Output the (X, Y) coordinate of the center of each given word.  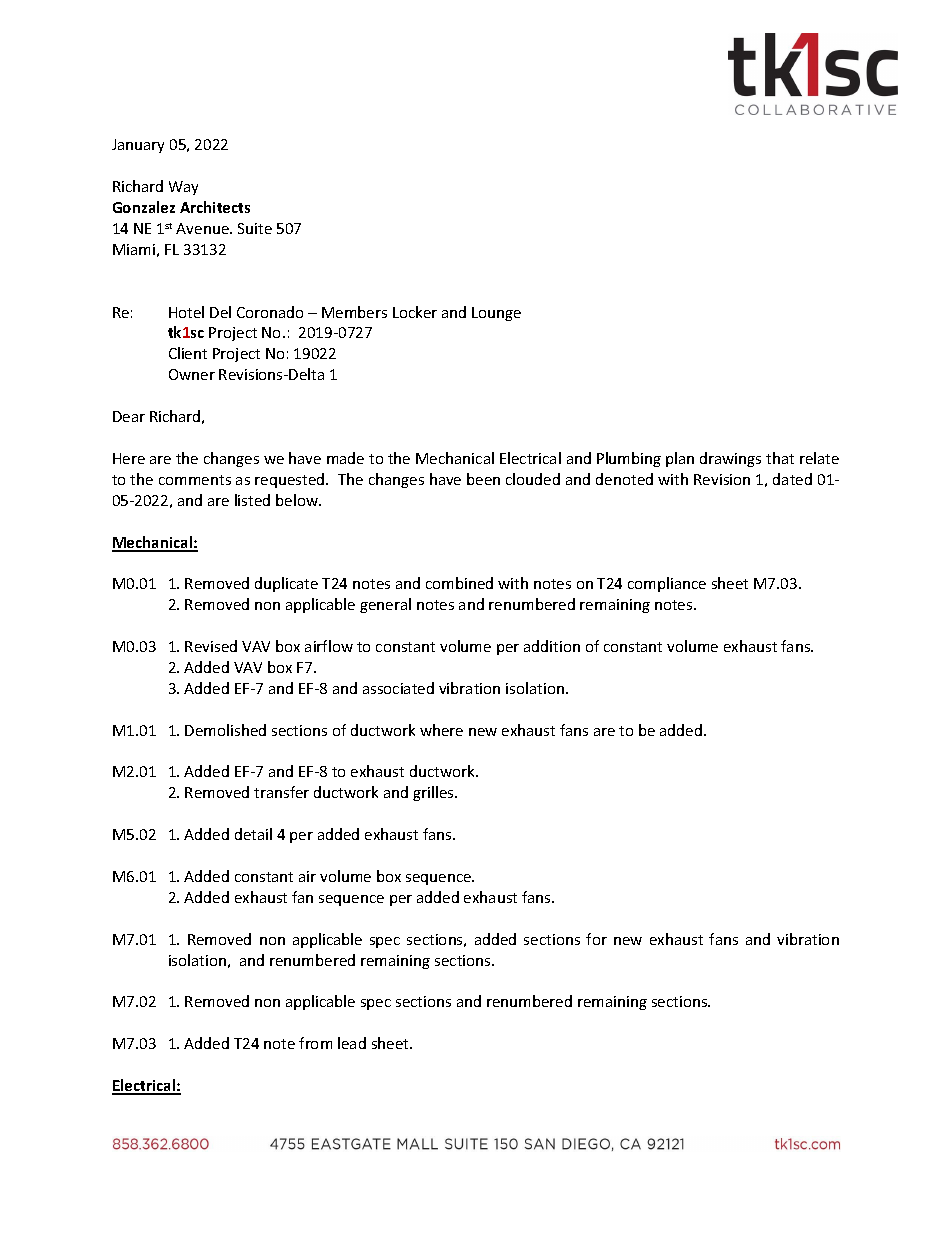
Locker (415, 312)
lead (352, 1043)
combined (459, 583)
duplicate (286, 584)
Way (183, 188)
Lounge (496, 314)
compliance (667, 584)
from (315, 1043)
